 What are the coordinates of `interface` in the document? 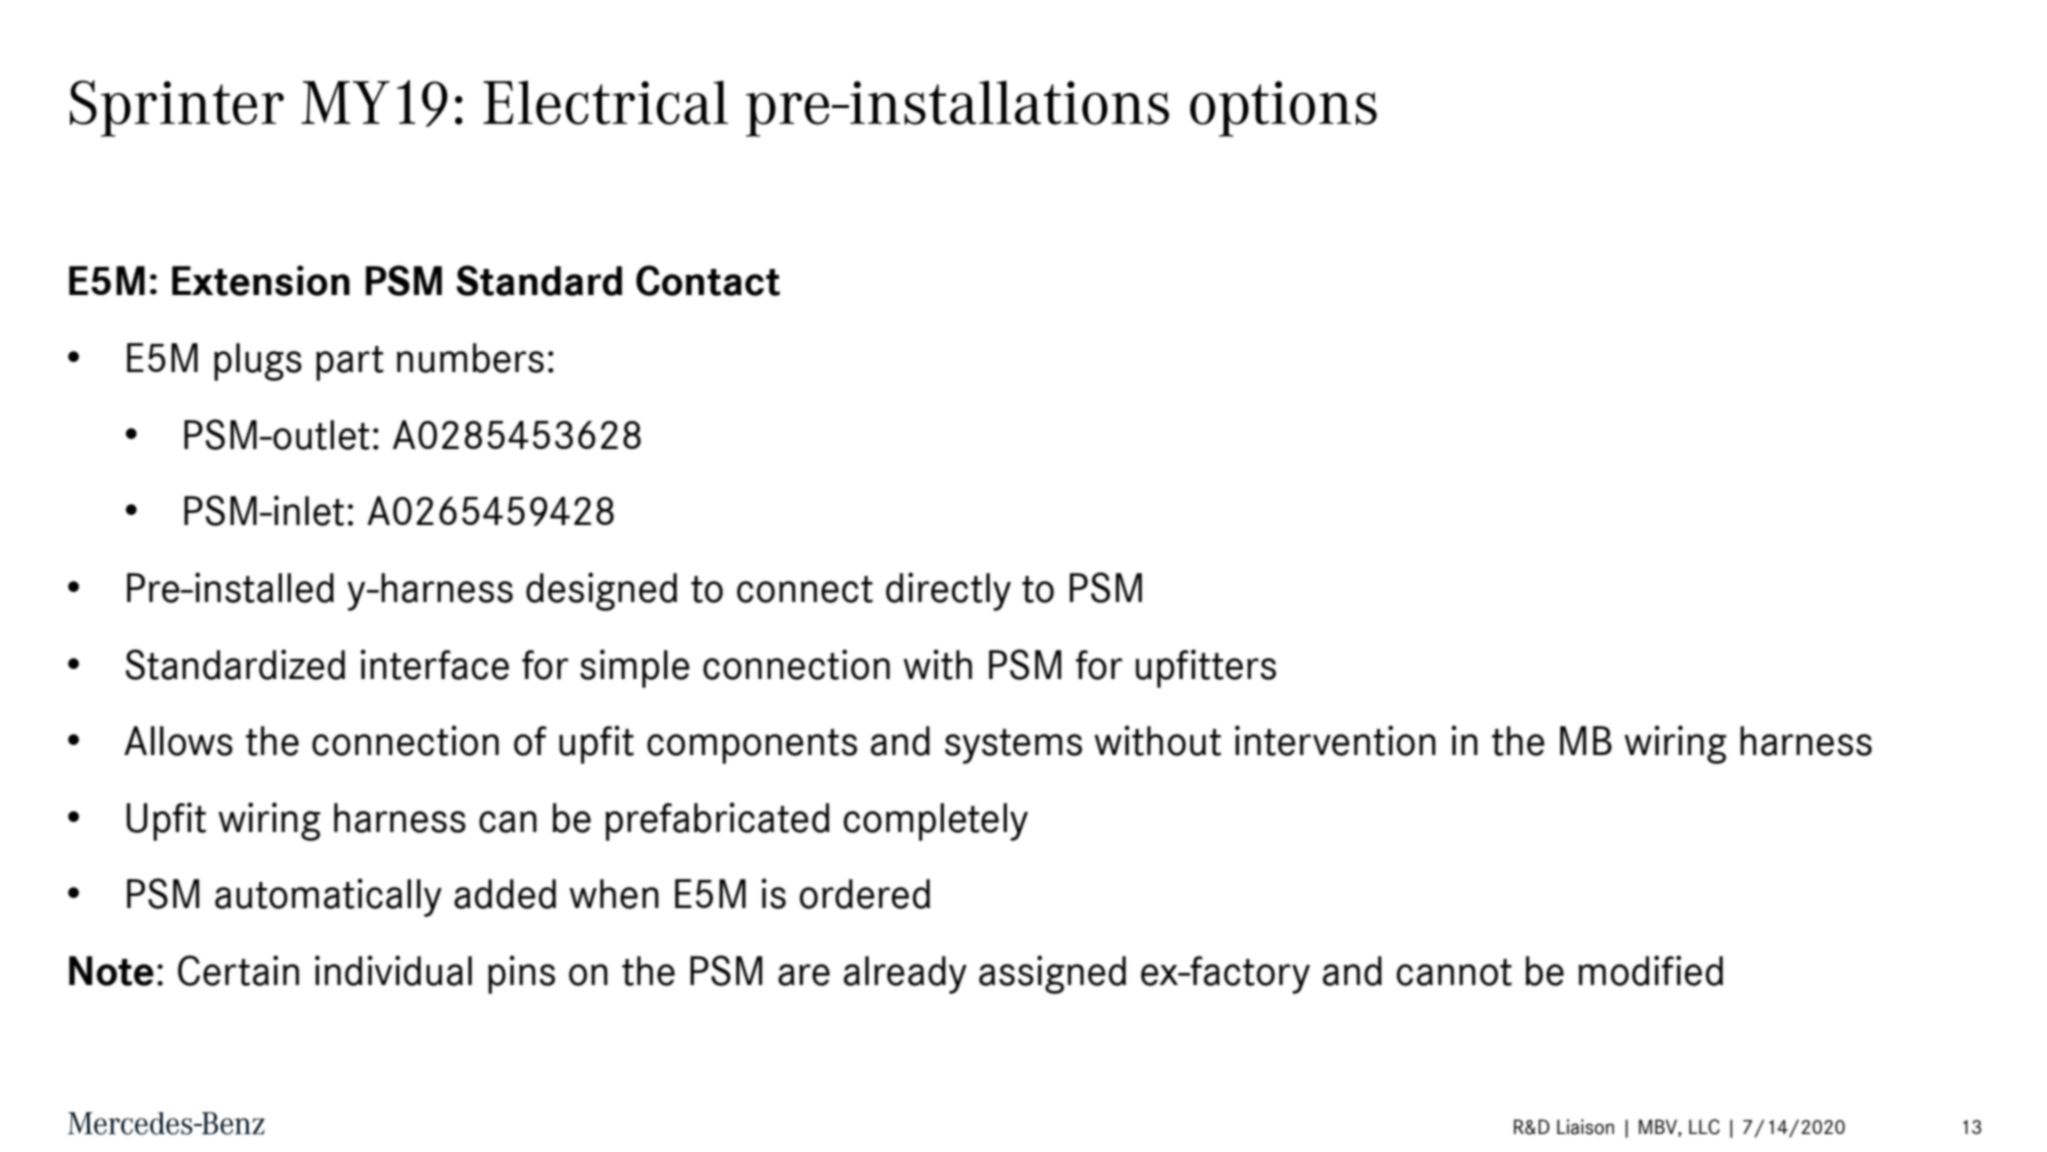 It's located at (435, 664).
